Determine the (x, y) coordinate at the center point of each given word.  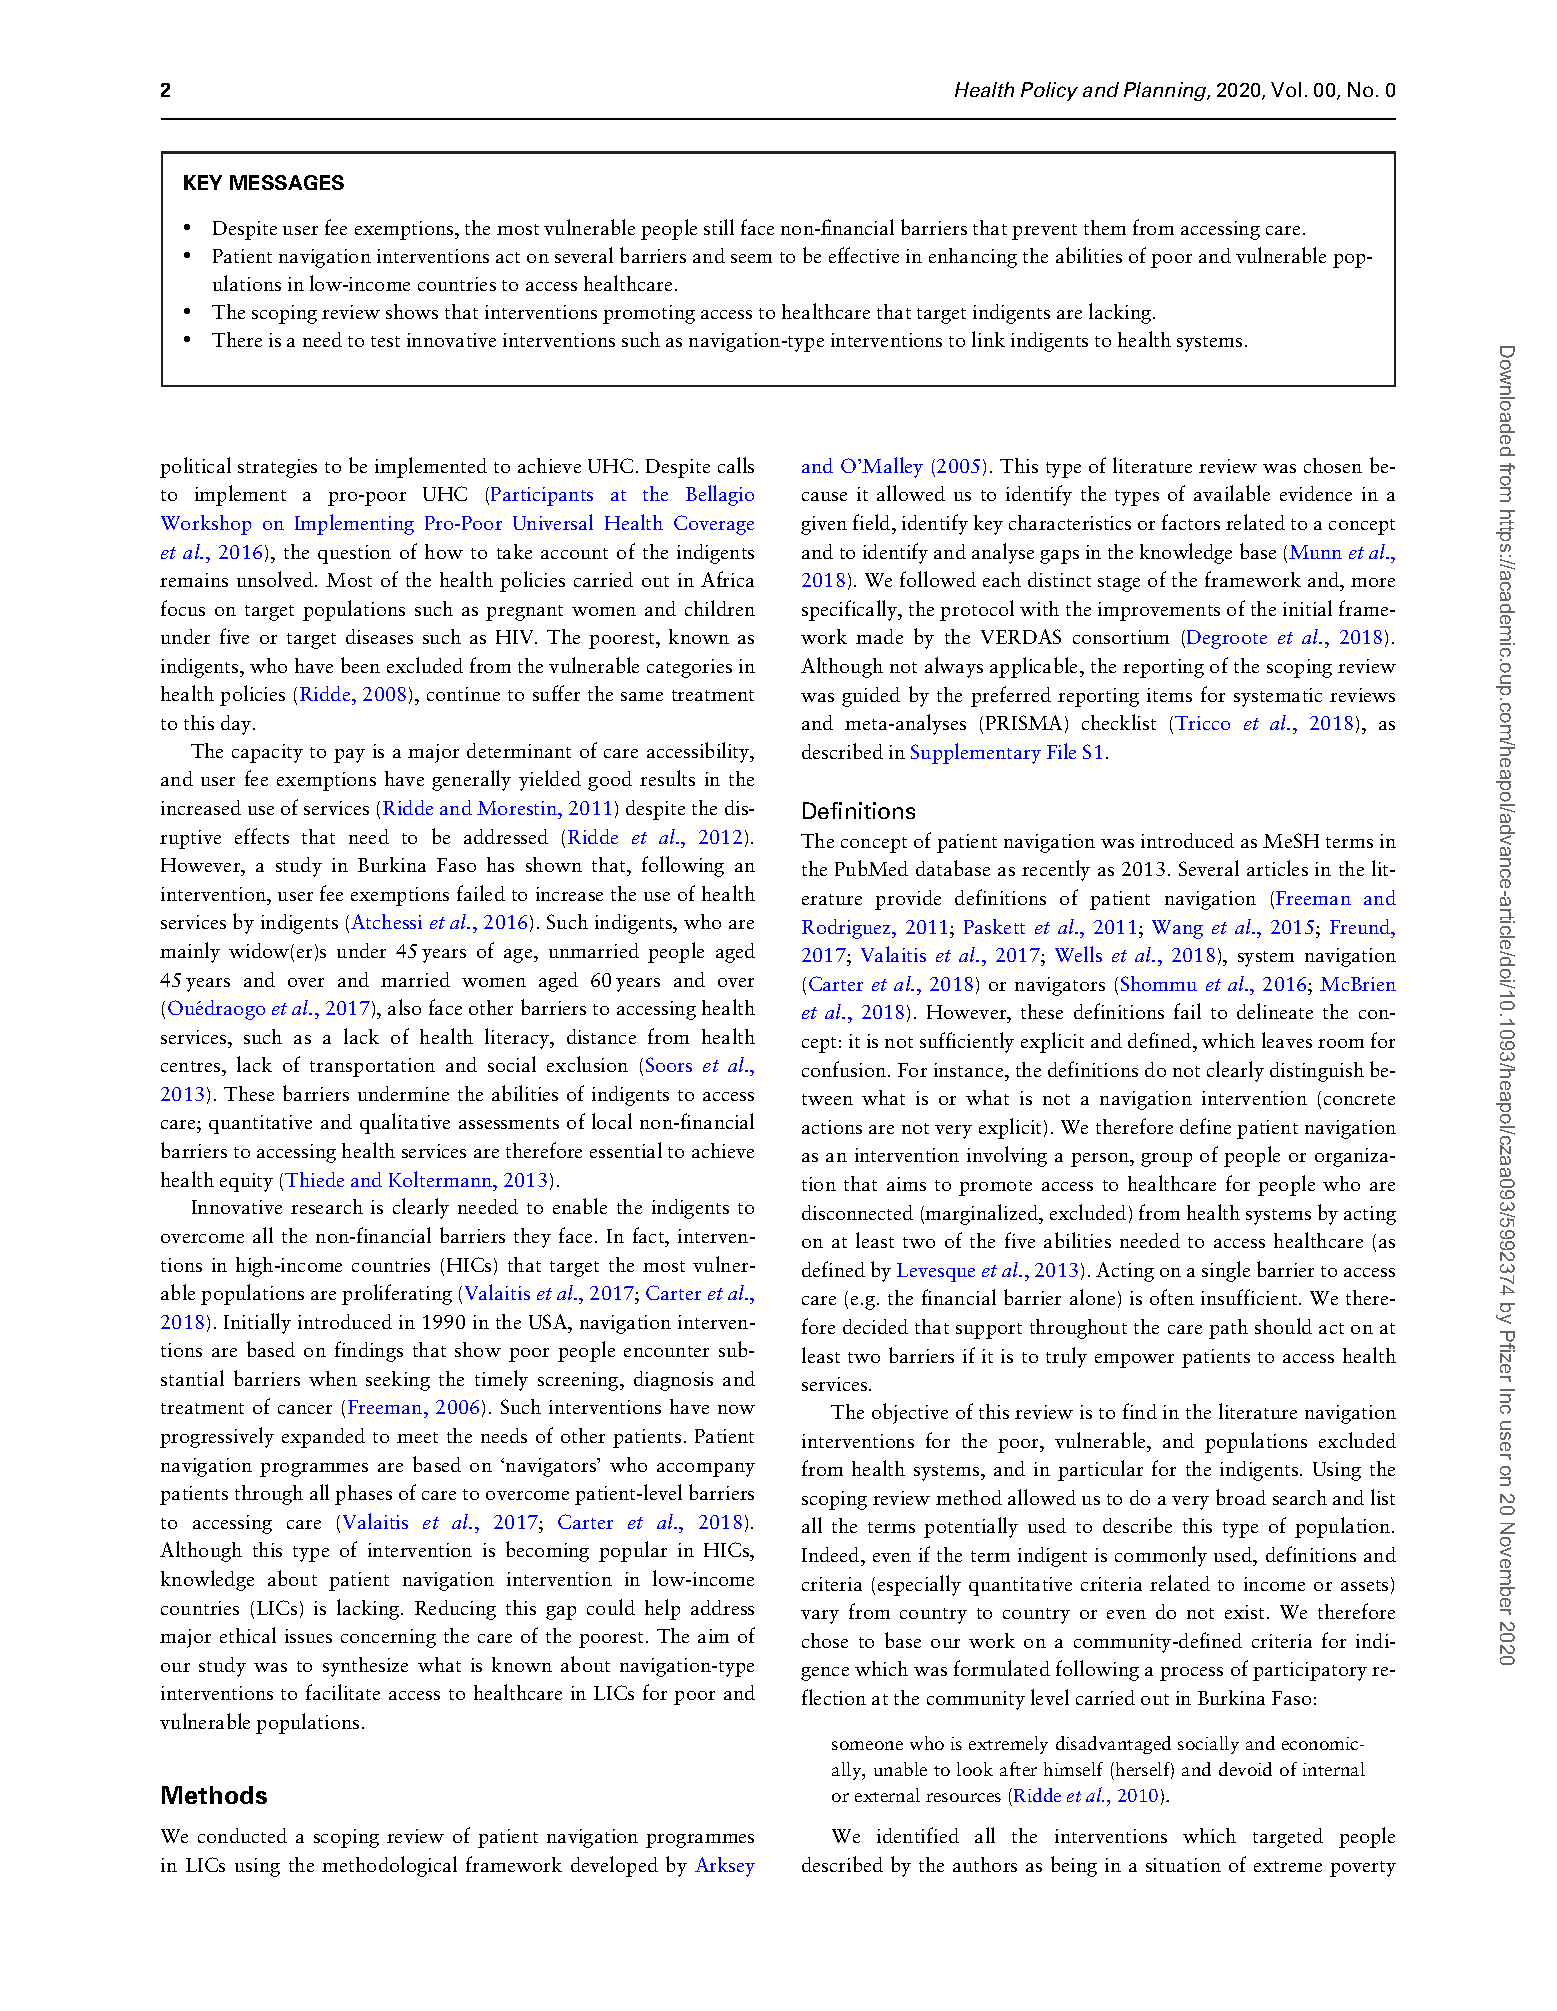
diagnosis (673, 1381)
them (1105, 227)
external (887, 1795)
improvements (1159, 611)
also (404, 1007)
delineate (1275, 1011)
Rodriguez (847, 929)
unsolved (276, 579)
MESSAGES (287, 182)
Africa (727, 579)
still (719, 227)
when (333, 1378)
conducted (242, 1835)
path (1228, 1329)
